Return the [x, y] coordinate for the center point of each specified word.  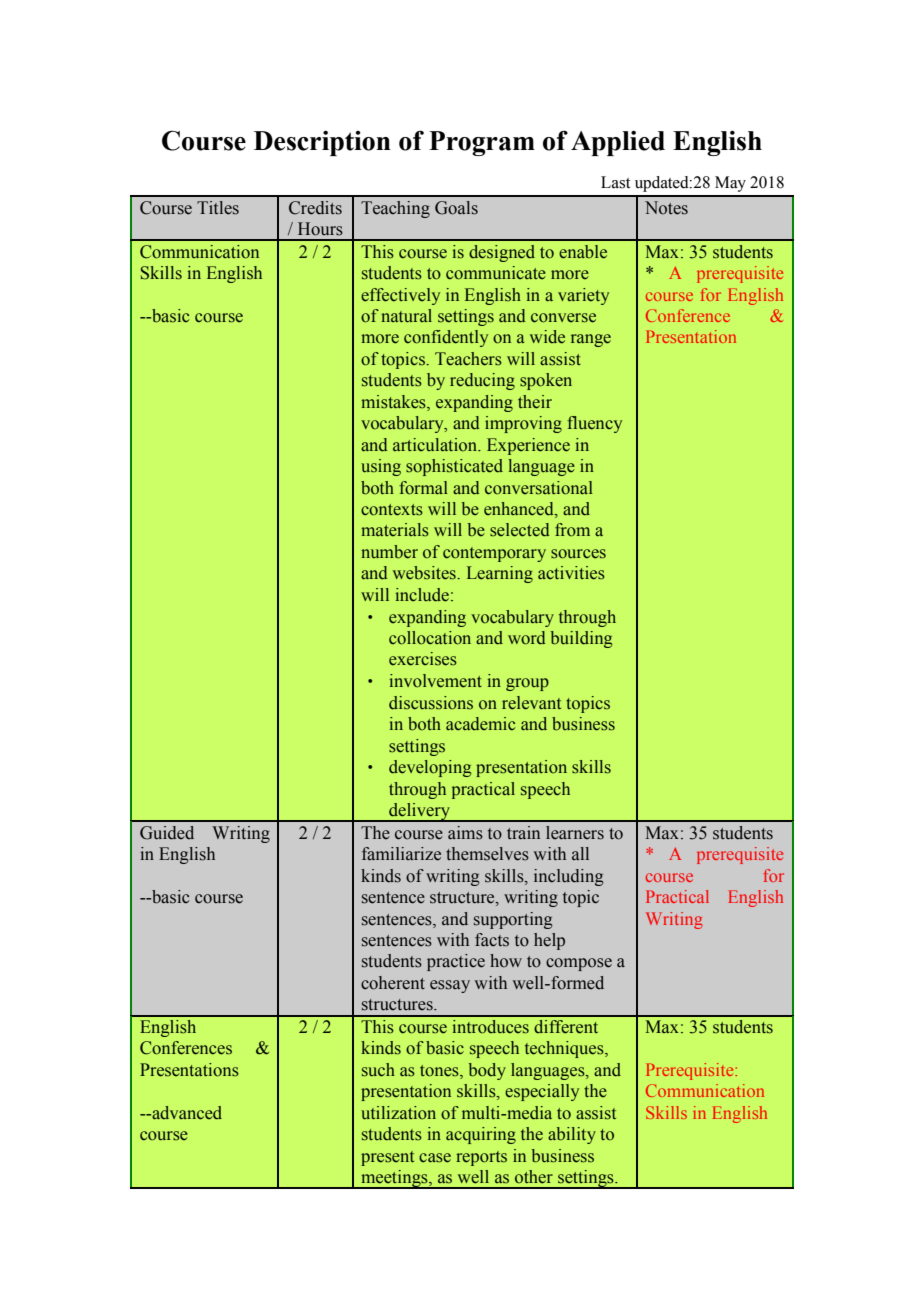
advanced [186, 1113]
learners [575, 833]
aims [465, 833]
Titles [218, 208]
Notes [666, 208]
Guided [167, 833]
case [435, 1158]
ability [572, 1135]
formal [423, 488]
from [572, 530]
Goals [456, 208]
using [381, 467]
